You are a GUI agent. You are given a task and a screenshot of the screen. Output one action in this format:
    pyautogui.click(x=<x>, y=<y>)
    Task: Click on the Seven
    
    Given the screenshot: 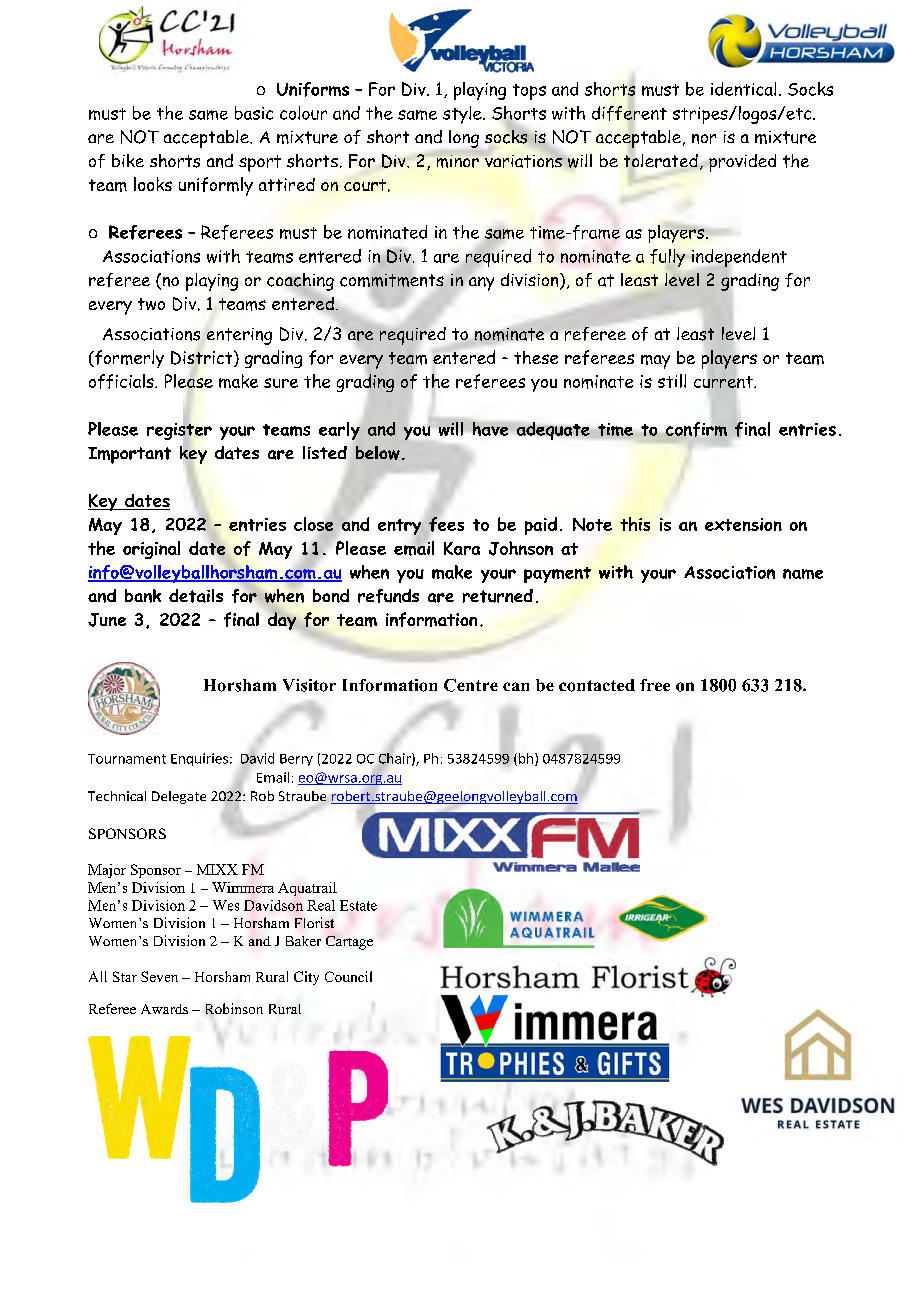 What is the action you would take?
    pyautogui.click(x=159, y=976)
